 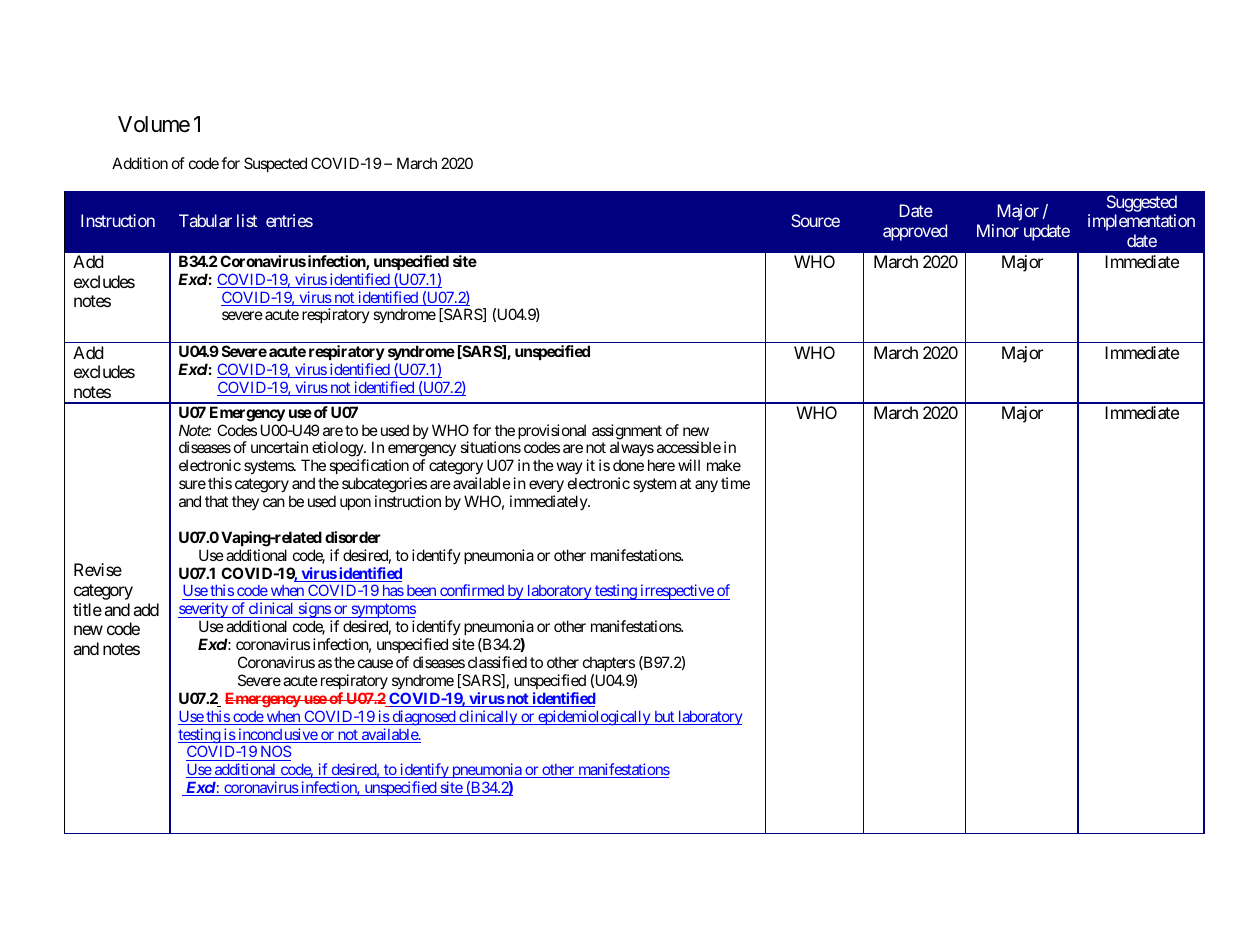 I want to click on Suspected, so click(x=275, y=164).
